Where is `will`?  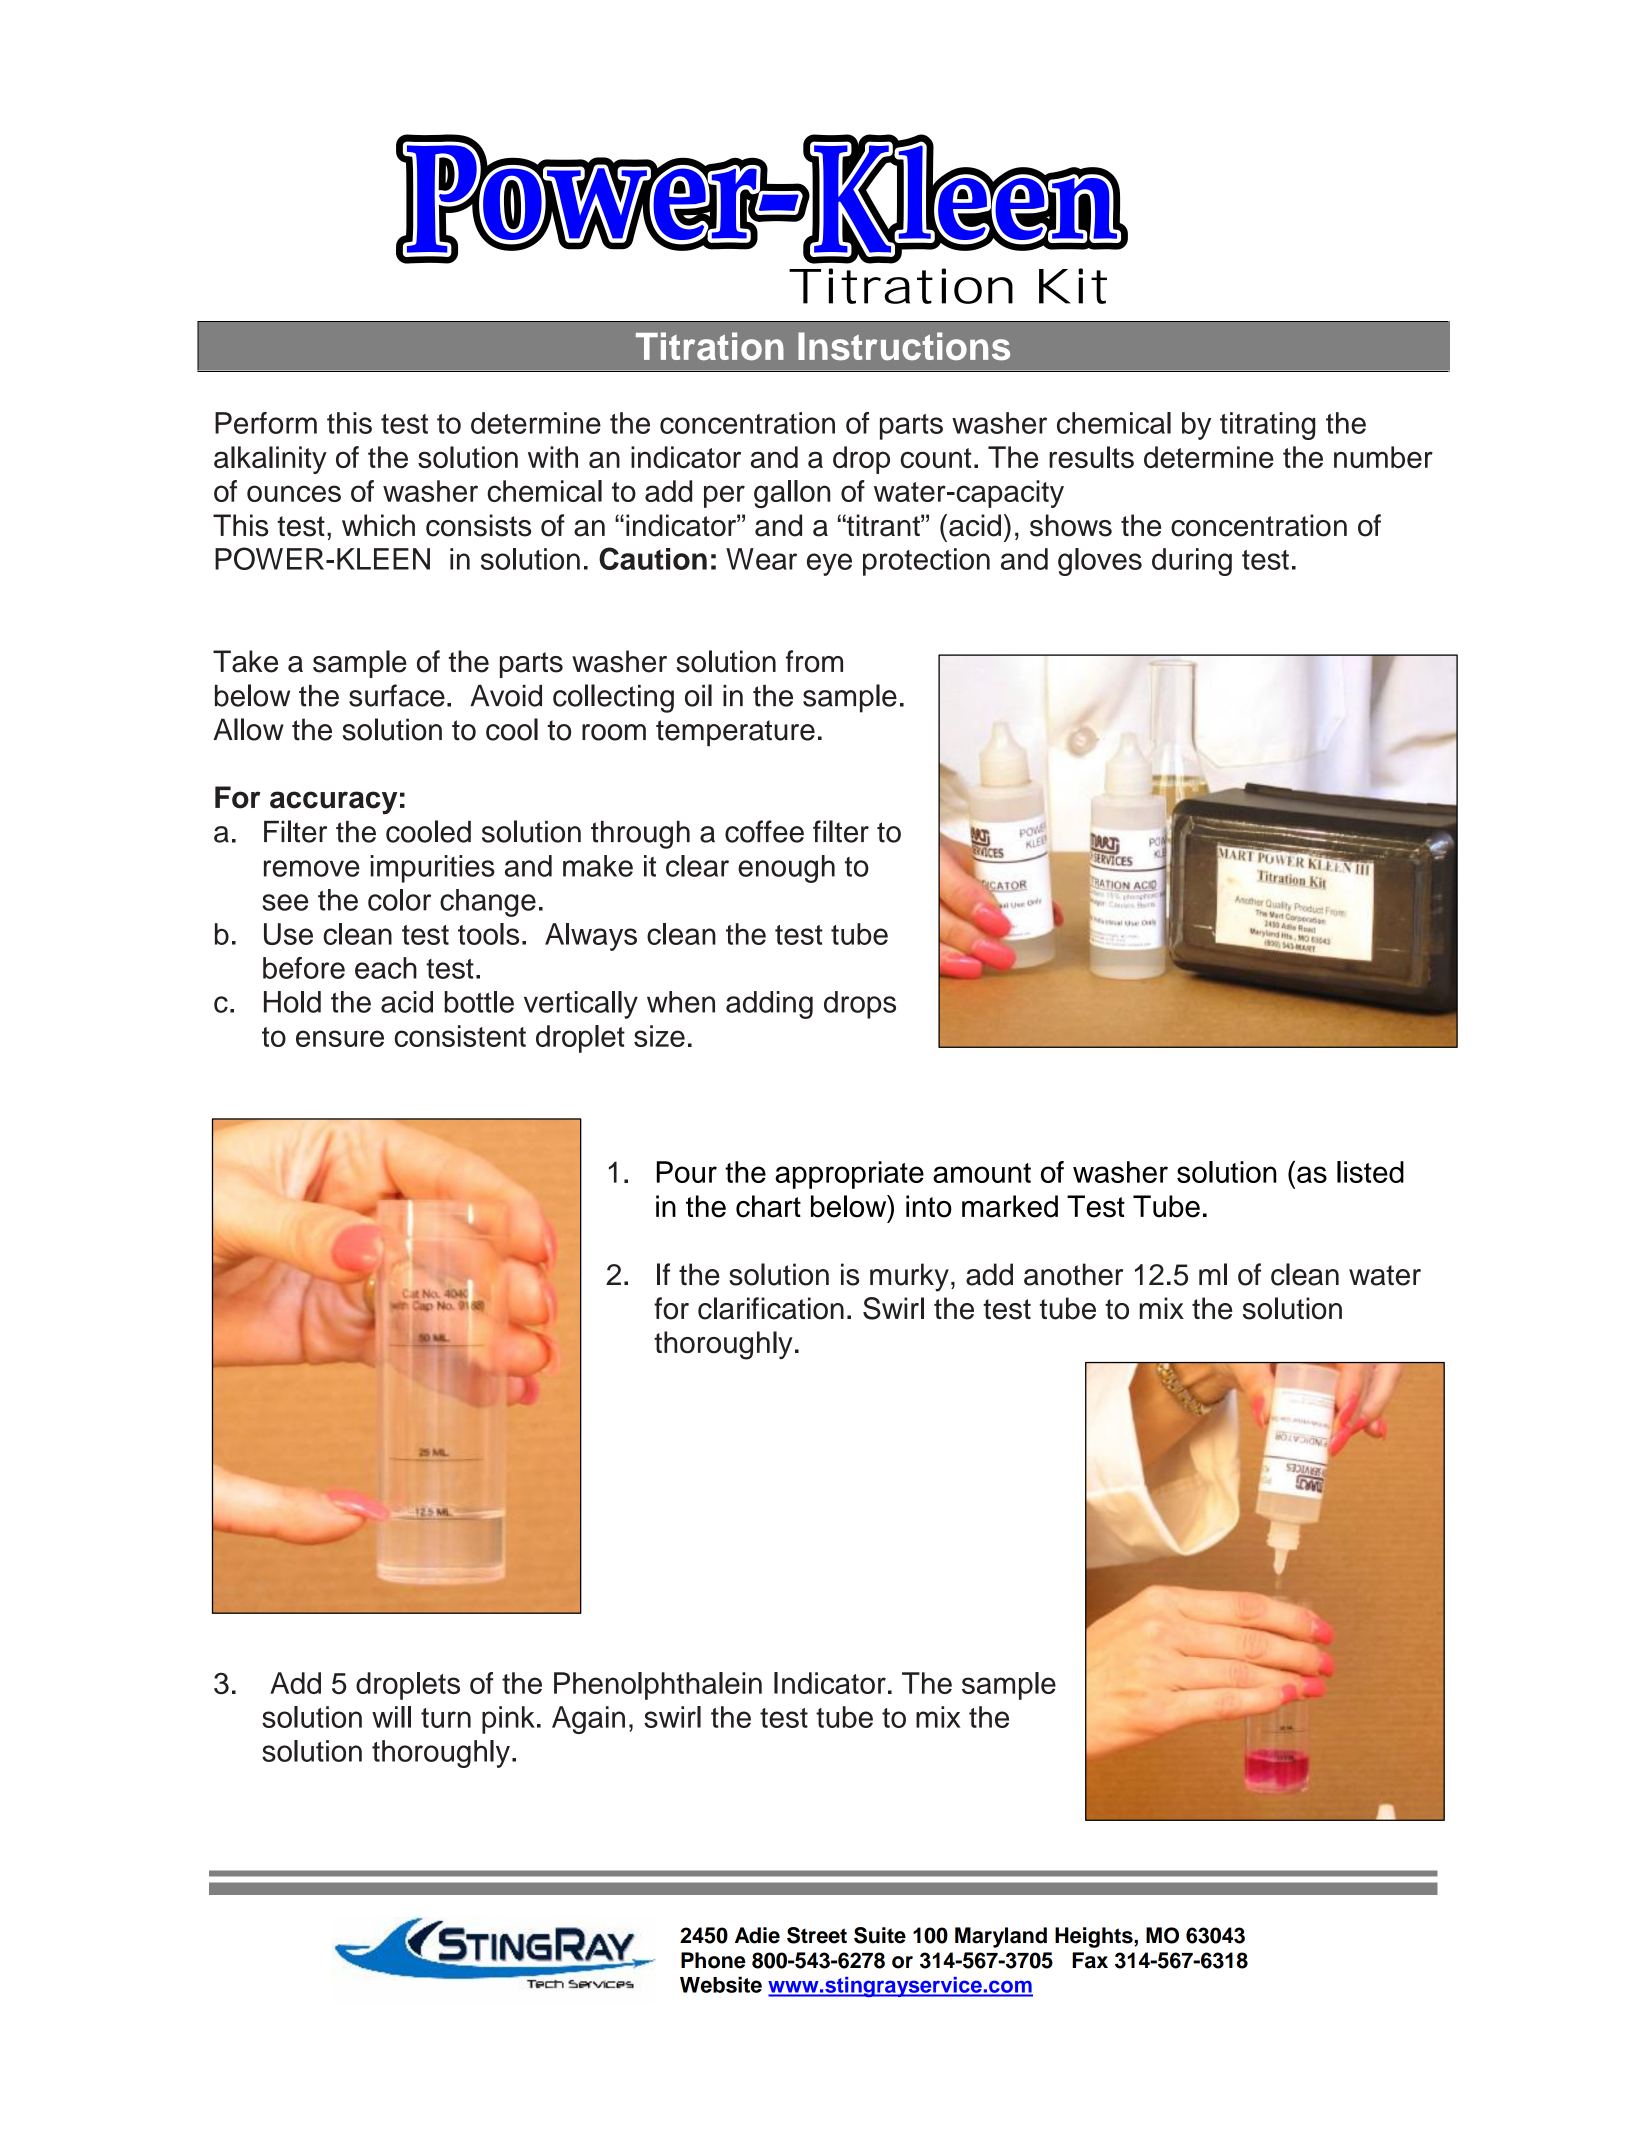 will is located at coordinates (391, 1717).
